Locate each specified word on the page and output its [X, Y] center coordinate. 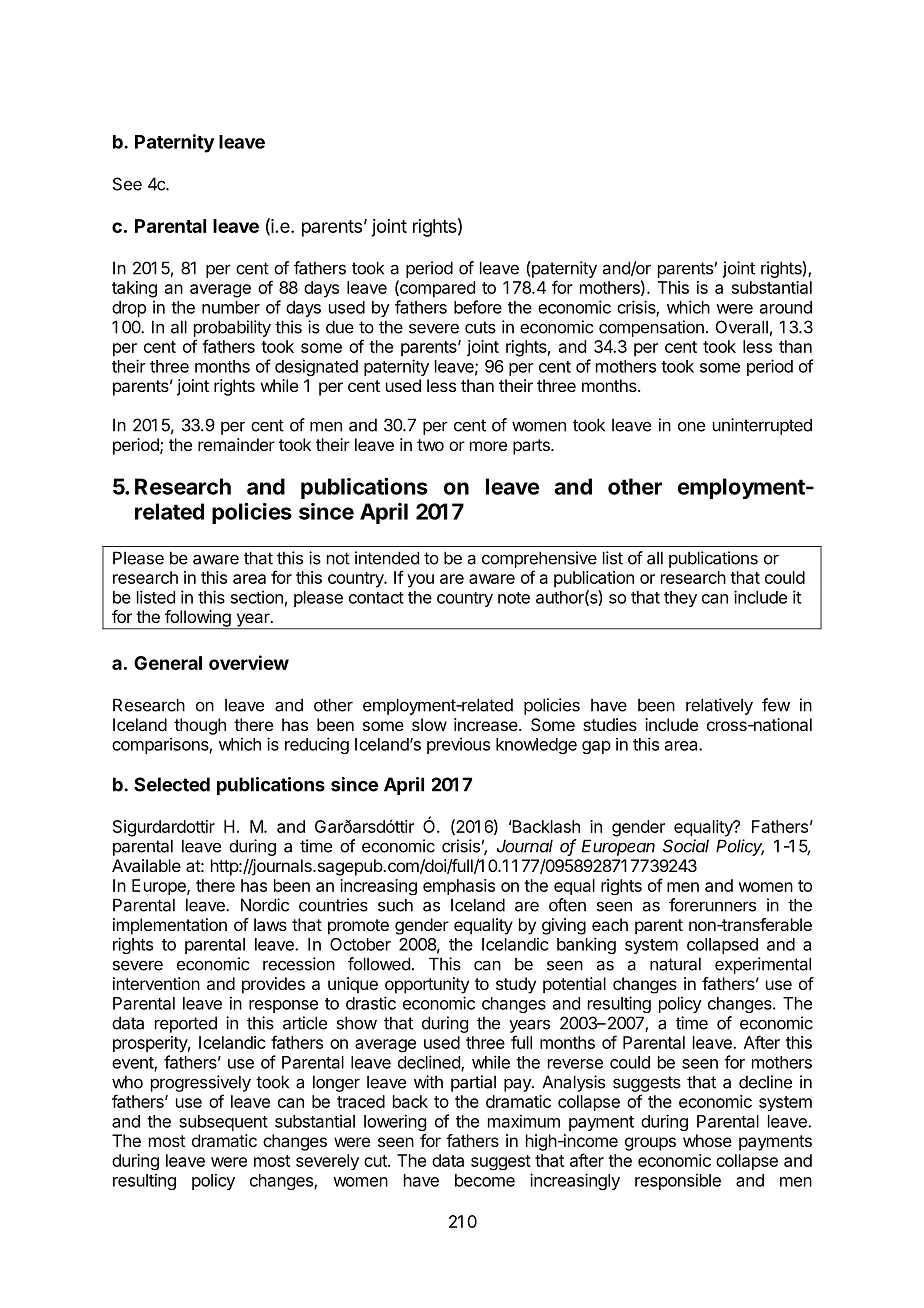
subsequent [223, 1123]
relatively [719, 706]
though [200, 726]
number [231, 307]
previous [458, 745]
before [478, 307]
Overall [742, 327]
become [485, 1180]
